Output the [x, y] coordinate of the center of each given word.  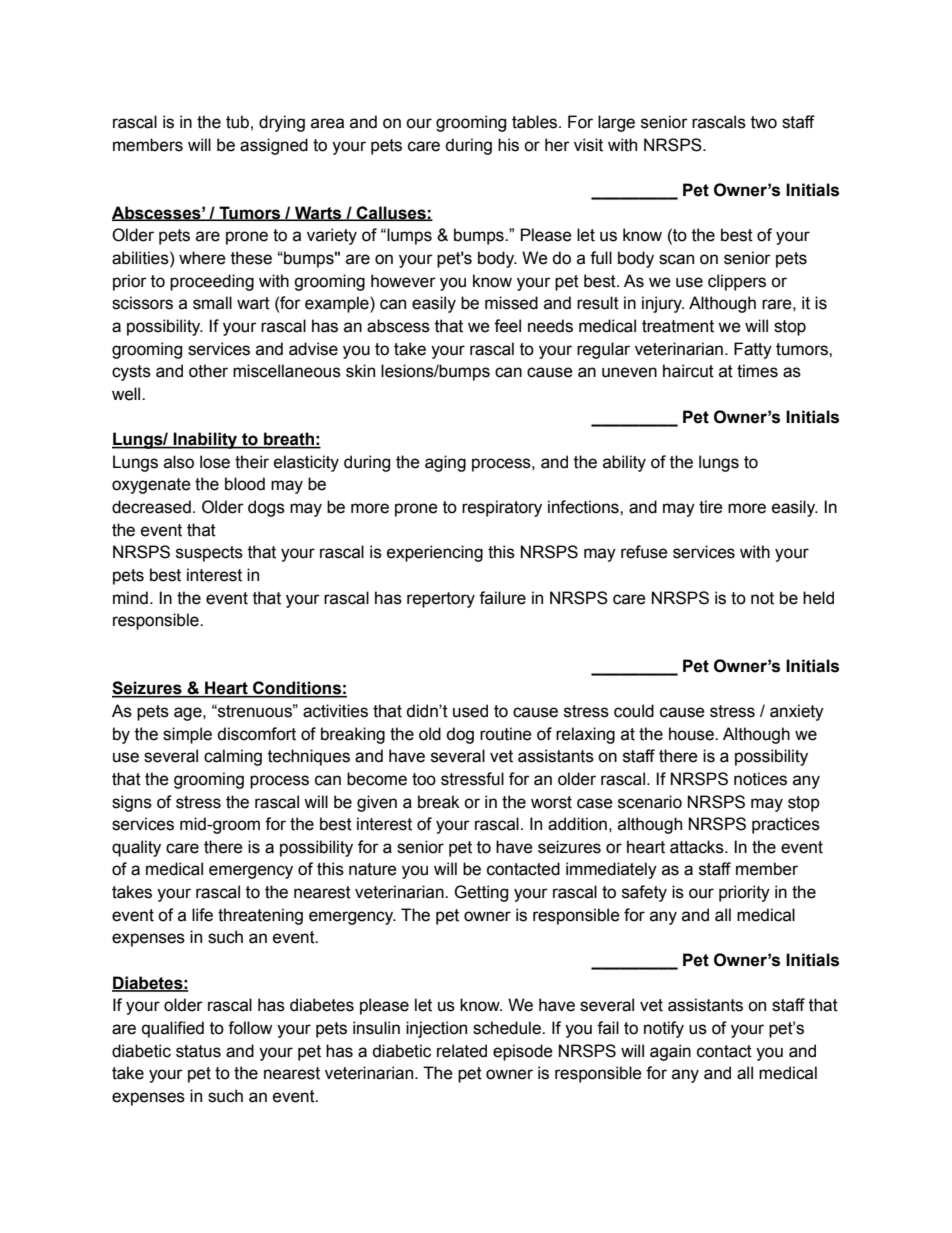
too [424, 779]
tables [536, 122]
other [208, 371]
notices [760, 779]
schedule [508, 1028]
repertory [441, 600]
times [757, 371]
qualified [173, 1029]
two [764, 122]
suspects [209, 554]
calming [233, 757]
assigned [274, 146]
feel [507, 326]
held [818, 598]
